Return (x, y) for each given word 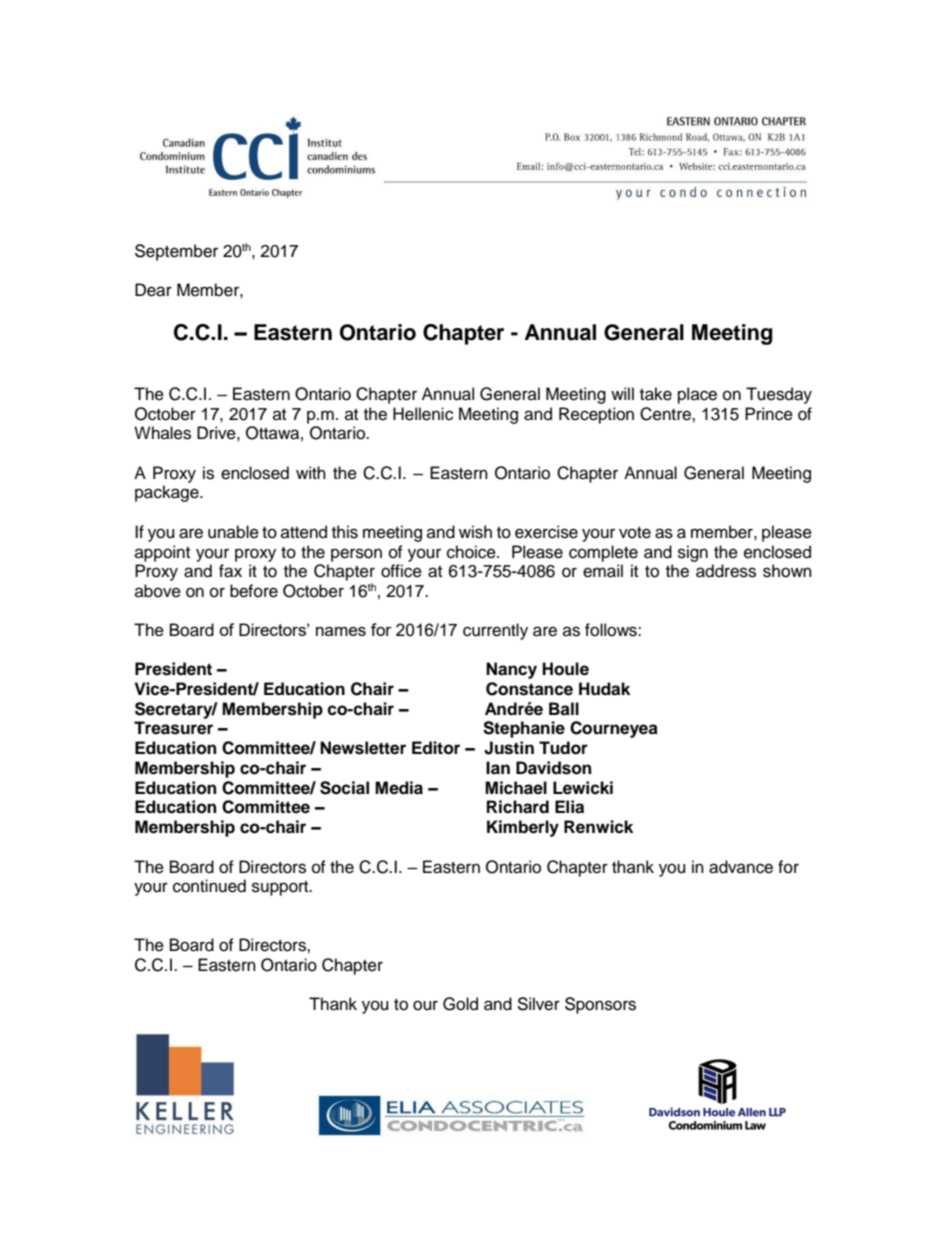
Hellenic (423, 414)
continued (209, 886)
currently (495, 631)
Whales (162, 433)
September (176, 252)
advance (741, 867)
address (726, 571)
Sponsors (600, 1005)
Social (344, 788)
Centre (666, 414)
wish (475, 532)
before (254, 591)
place (697, 395)
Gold (460, 1004)
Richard (518, 807)
